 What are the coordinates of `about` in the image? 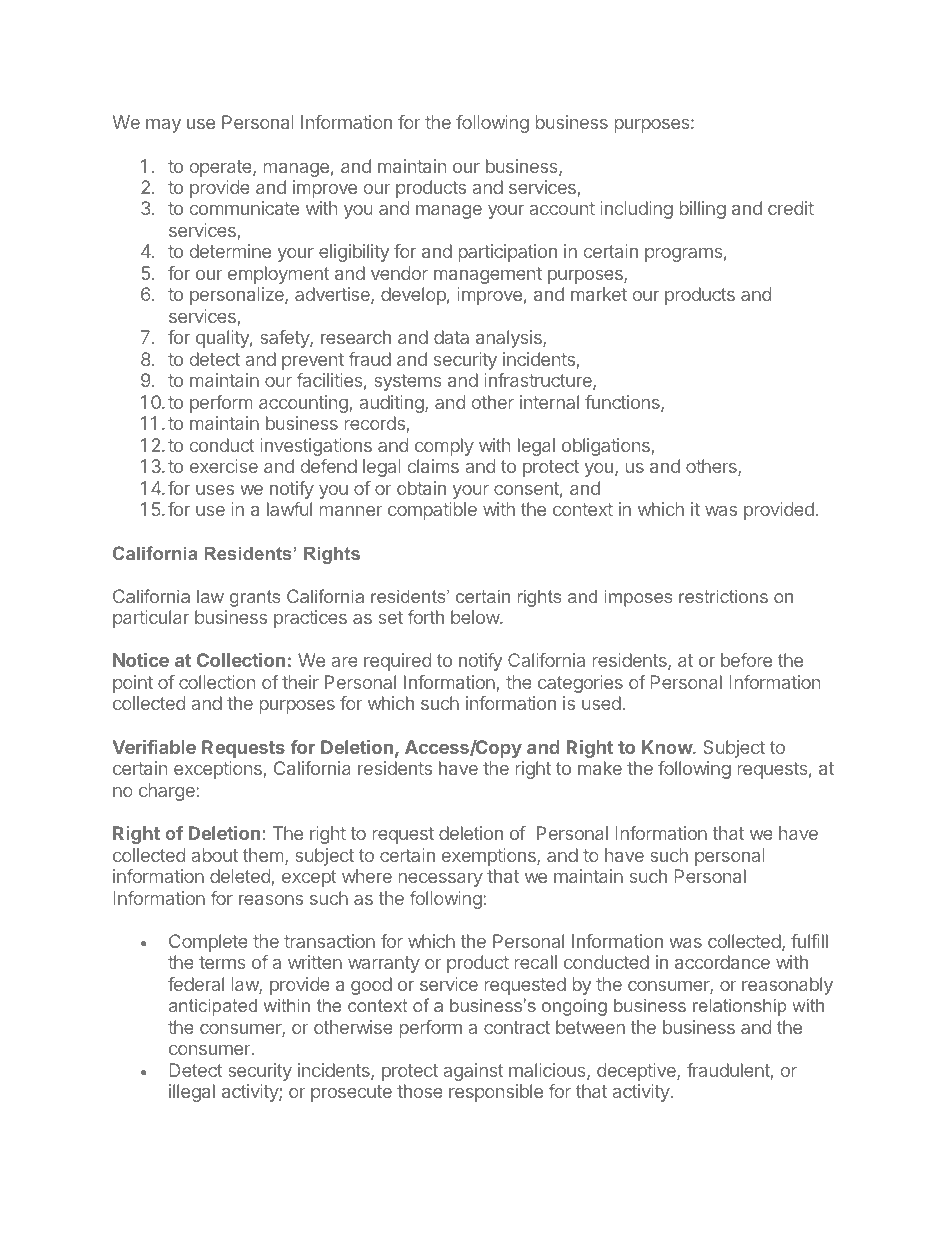 It's located at (214, 855).
